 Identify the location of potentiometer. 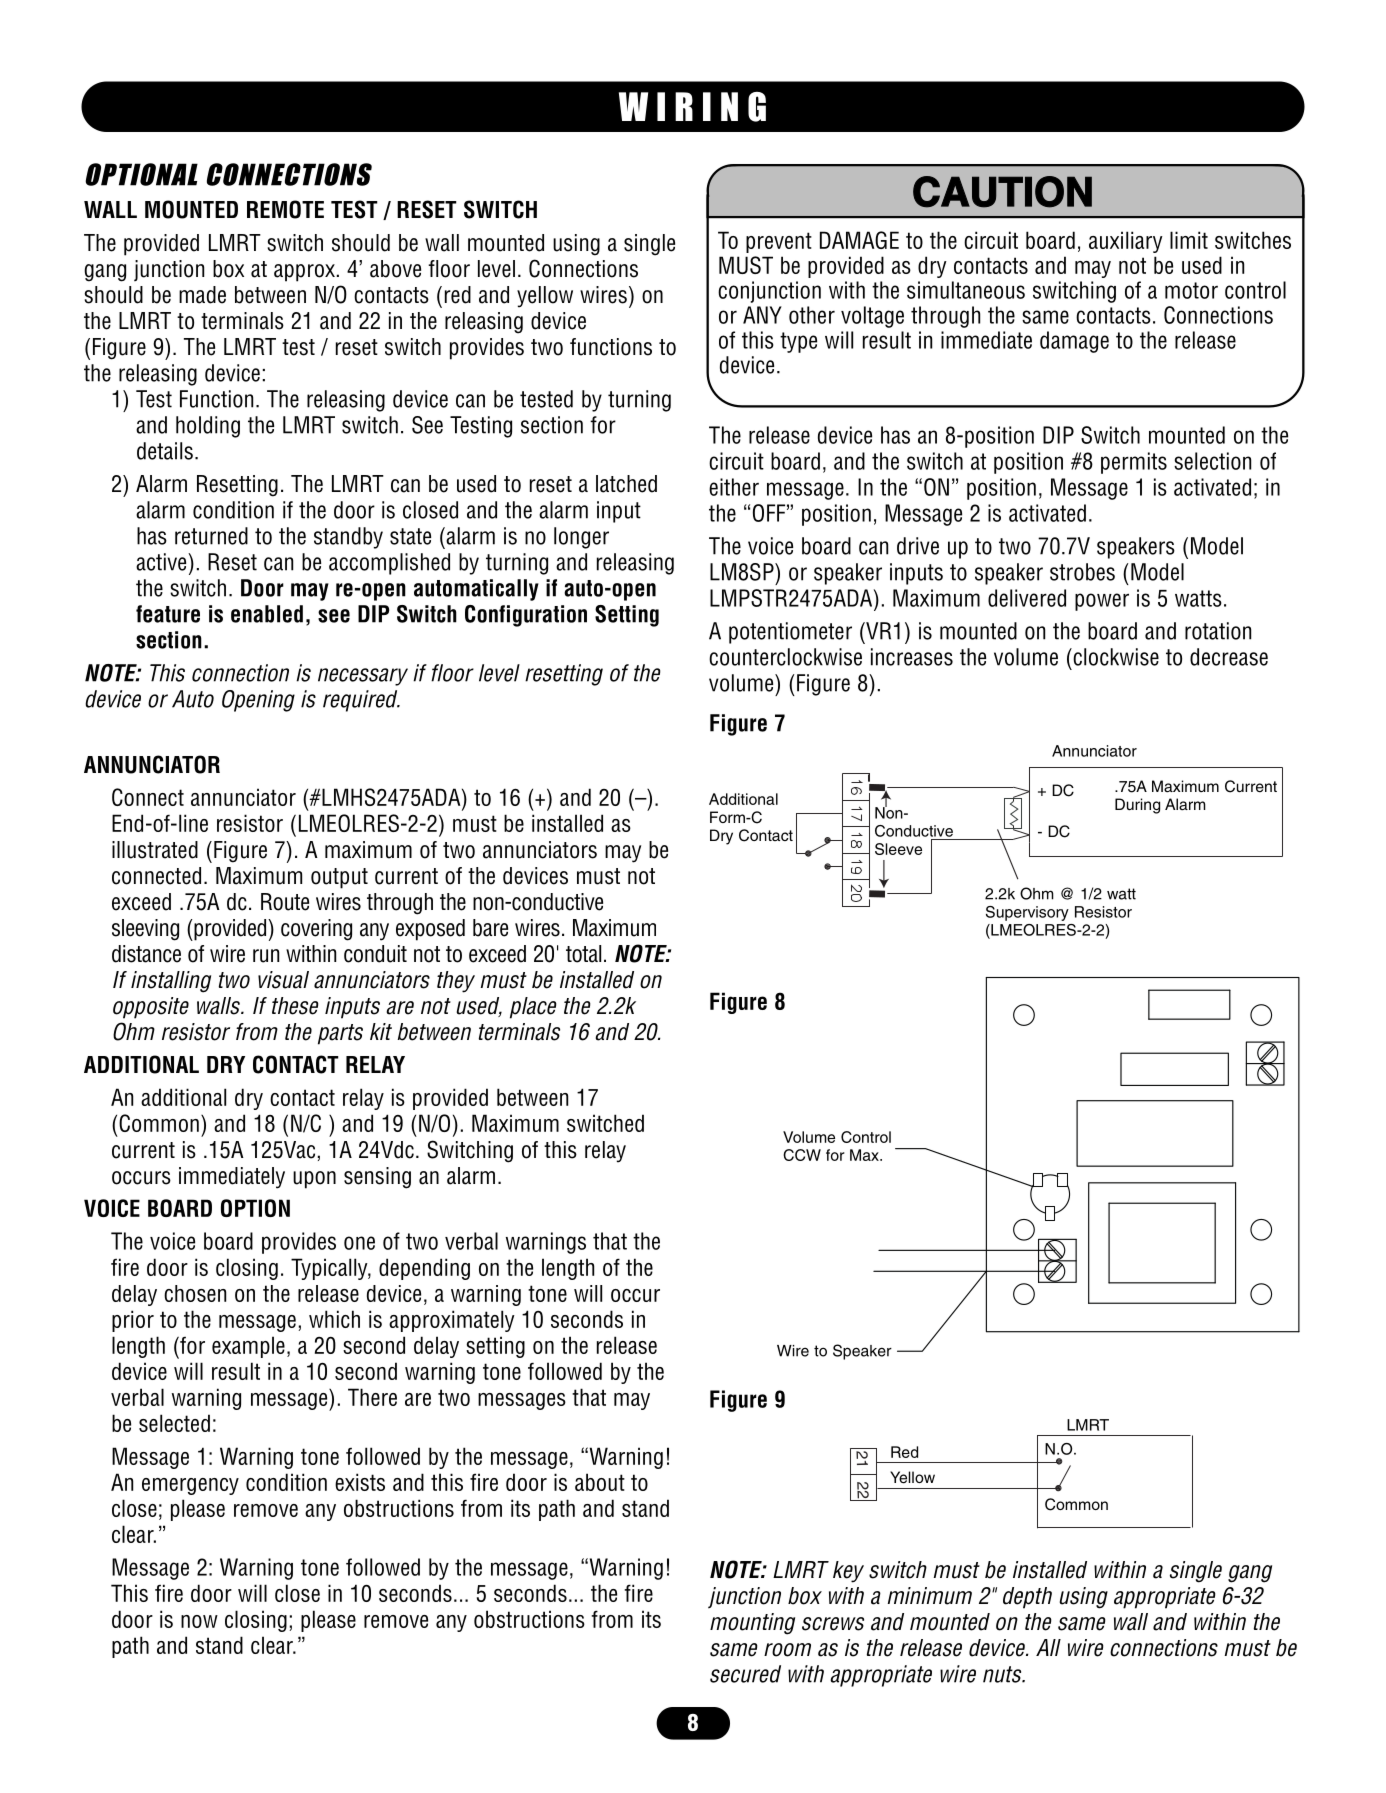
(790, 633).
